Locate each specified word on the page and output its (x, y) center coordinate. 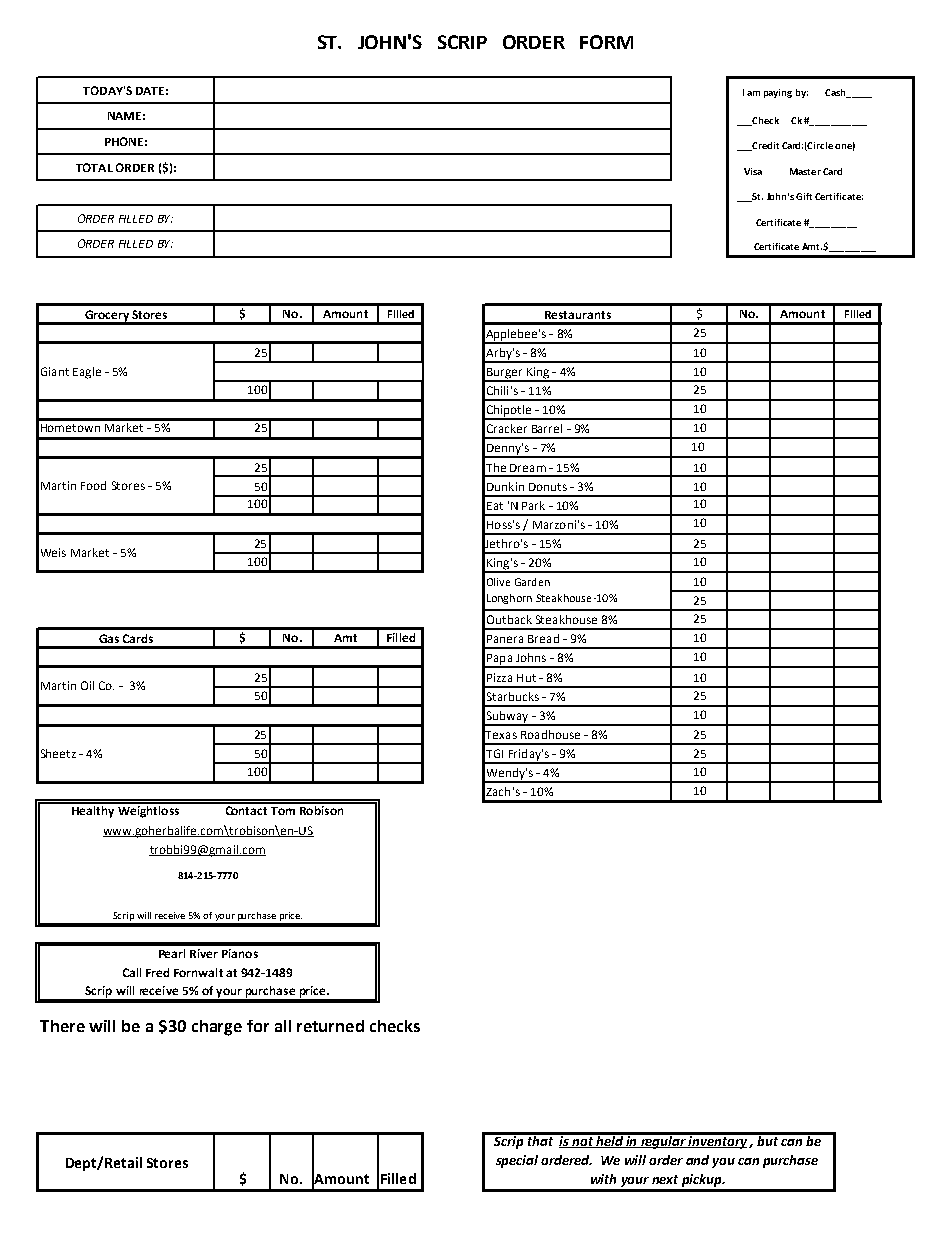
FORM (606, 42)
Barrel (547, 428)
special (517, 1161)
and (697, 1160)
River (204, 953)
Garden (532, 582)
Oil (87, 685)
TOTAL (94, 167)
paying (778, 93)
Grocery (107, 317)
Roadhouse (550, 734)
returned (330, 1026)
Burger (505, 374)
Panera (505, 639)
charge (217, 1028)
